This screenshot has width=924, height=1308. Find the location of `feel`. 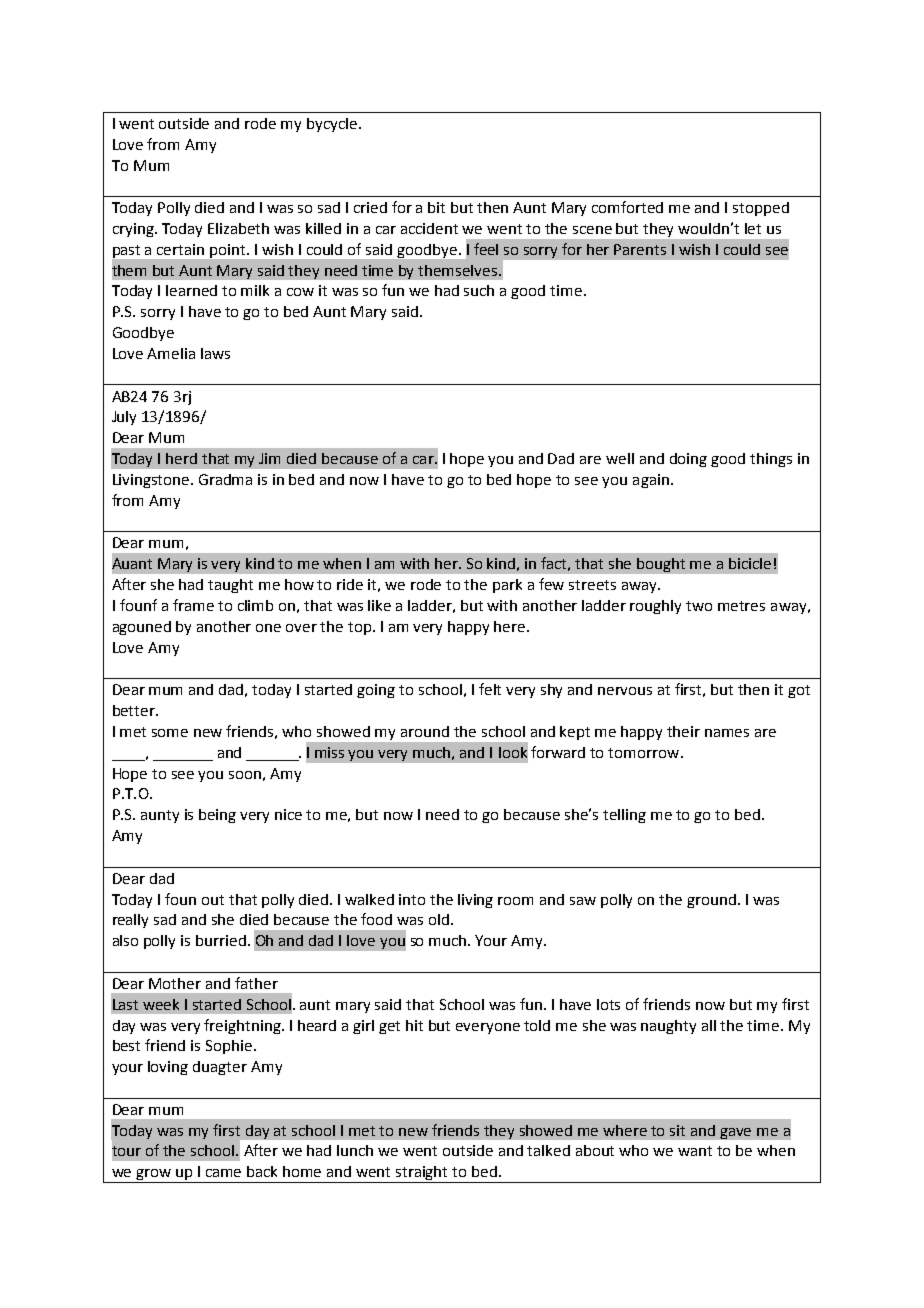

feel is located at coordinates (486, 249).
